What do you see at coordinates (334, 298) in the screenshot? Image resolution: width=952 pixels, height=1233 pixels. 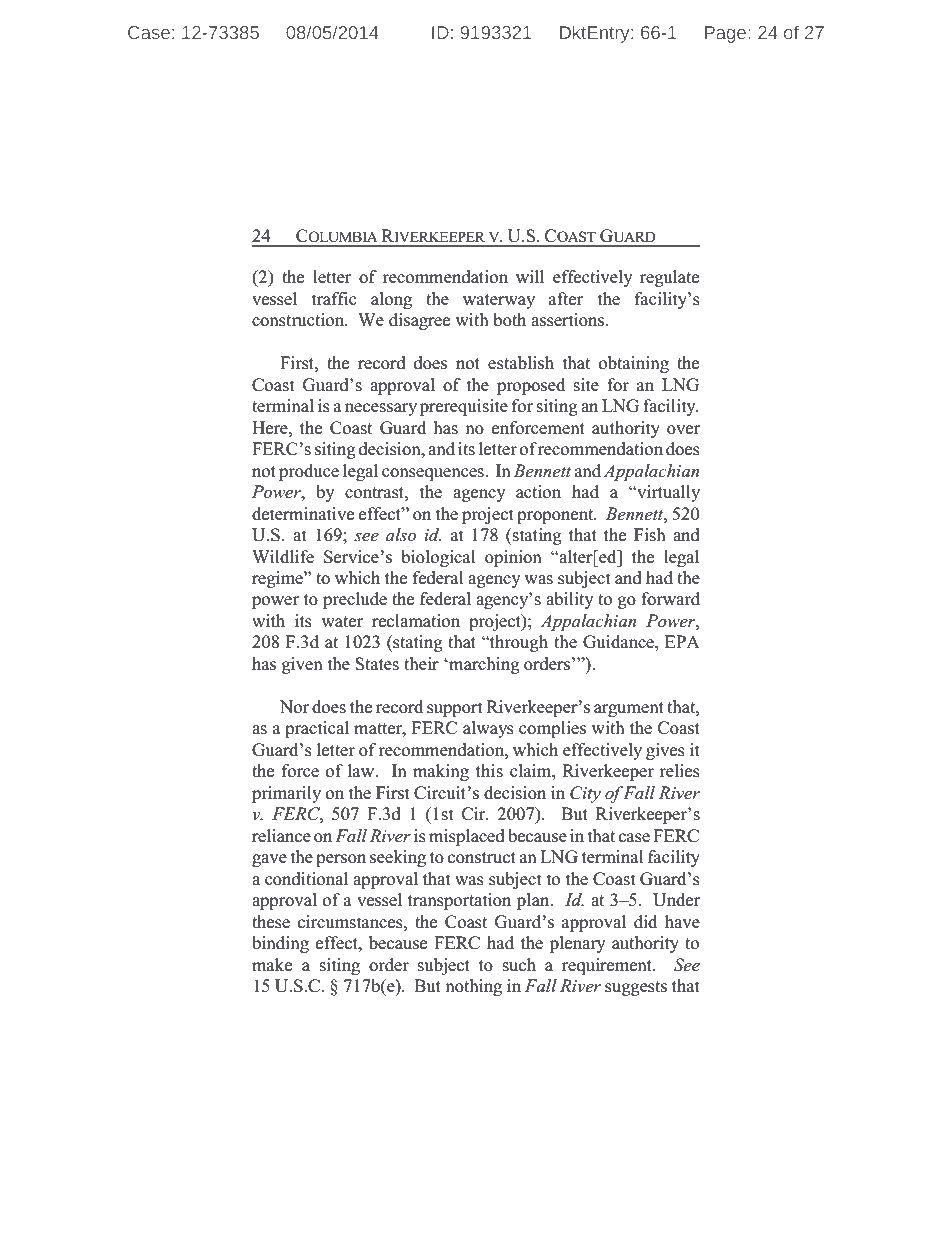 I see `traffic` at bounding box center [334, 298].
